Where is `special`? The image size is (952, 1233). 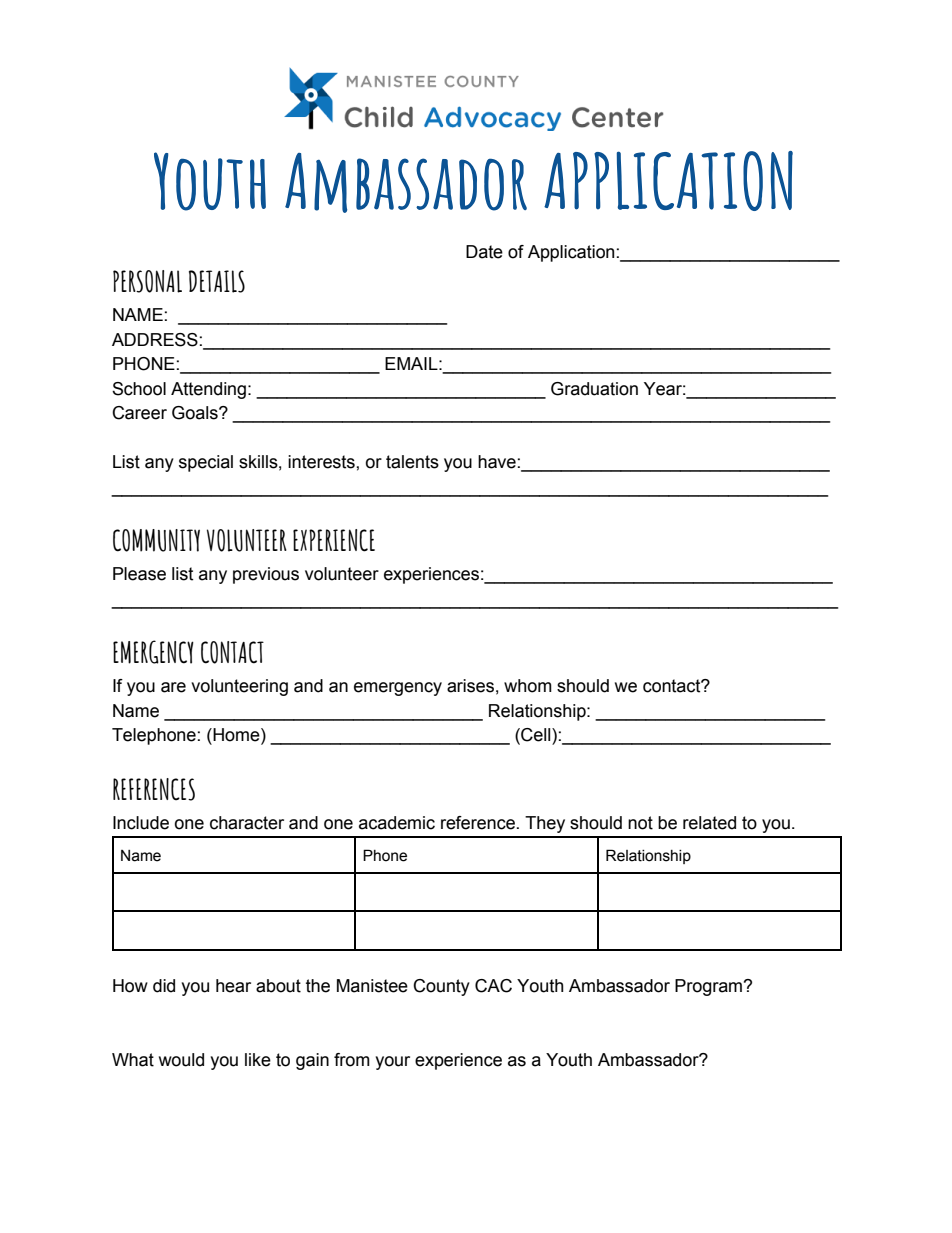 special is located at coordinates (206, 463).
